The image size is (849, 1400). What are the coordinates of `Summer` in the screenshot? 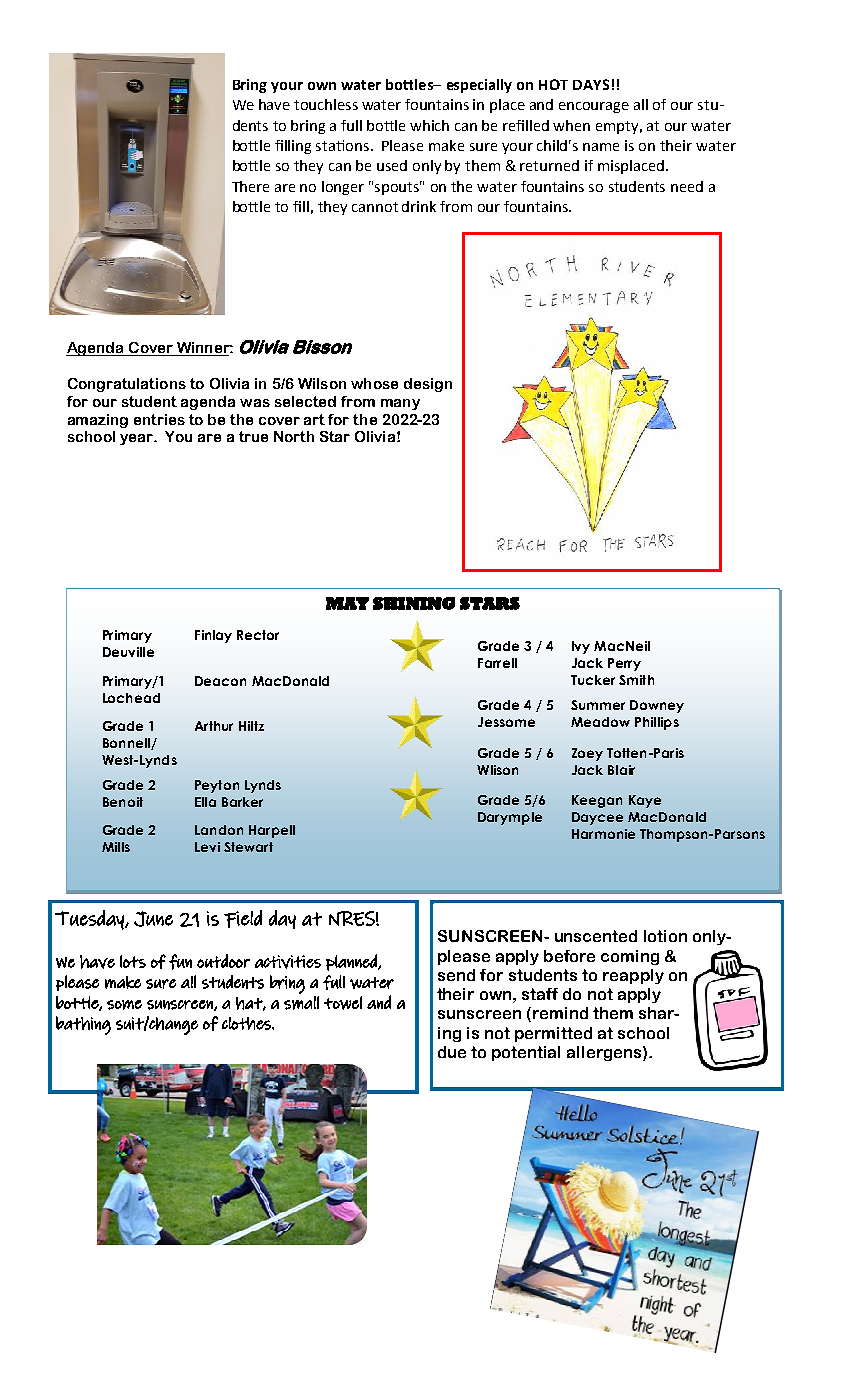 It's located at (598, 705).
